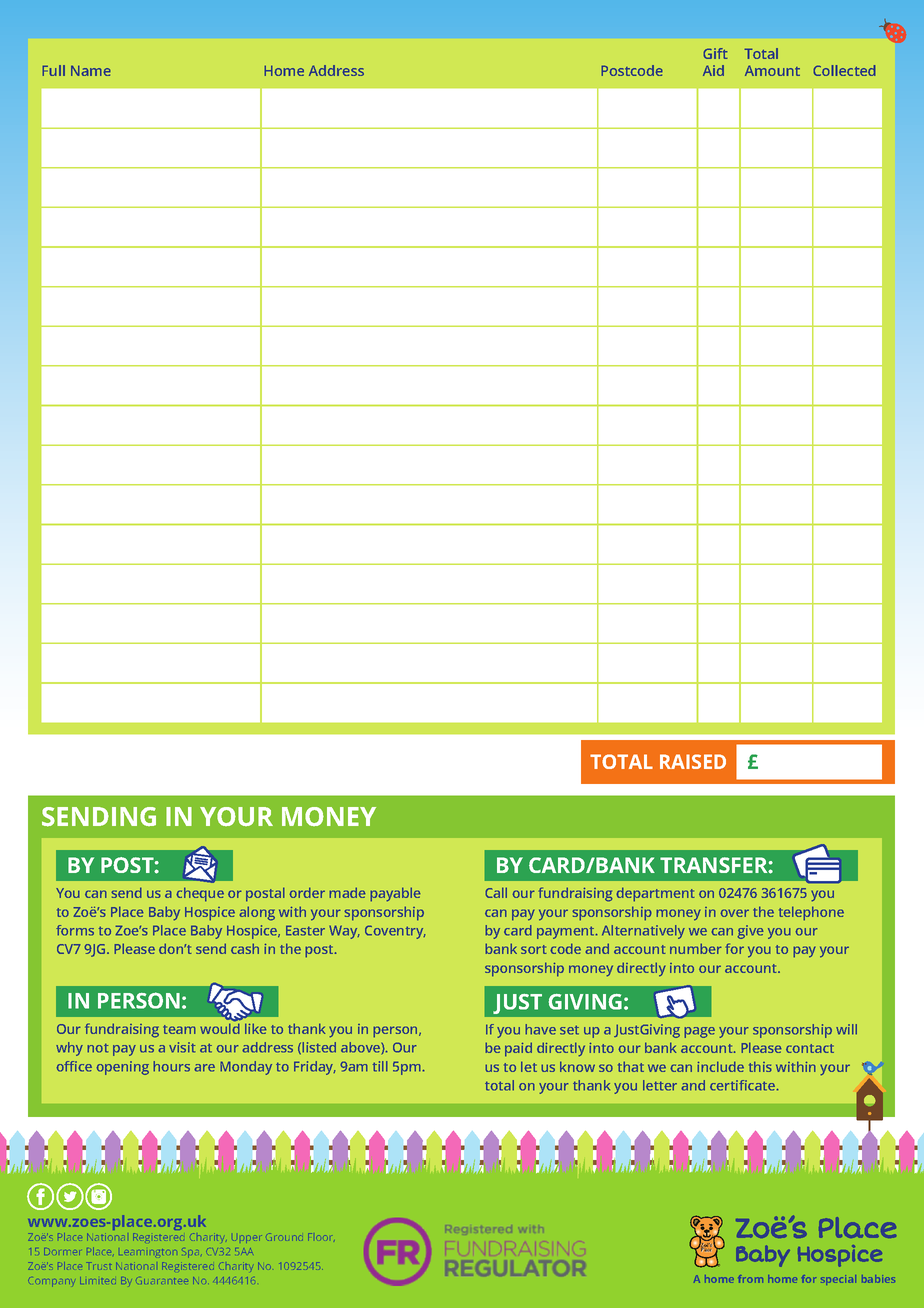 This screenshot has height=1308, width=924. What do you see at coordinates (693, 761) in the screenshot?
I see `RAISED` at bounding box center [693, 761].
